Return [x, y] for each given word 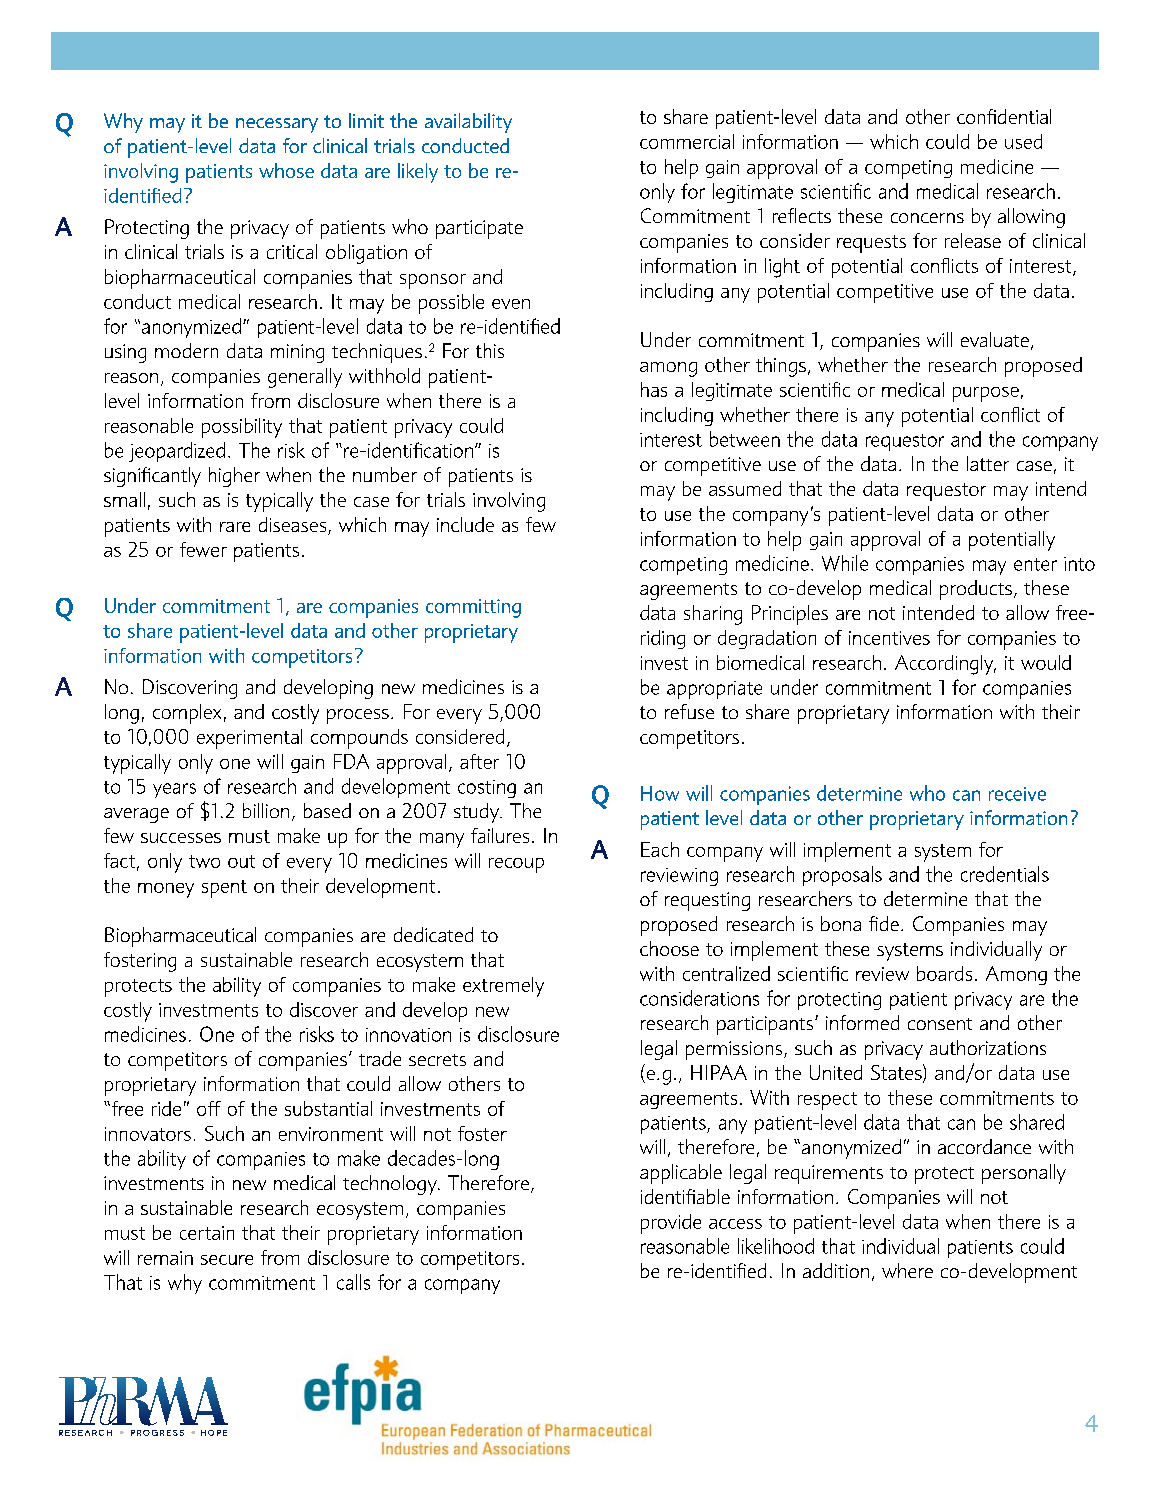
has [654, 389]
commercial [687, 141]
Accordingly [945, 665]
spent [224, 889]
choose [669, 948]
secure [227, 1260]
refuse [689, 711]
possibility [242, 428]
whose [286, 170]
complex [187, 714]
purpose [986, 394]
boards [944, 973]
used [1023, 141]
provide [671, 1224]
